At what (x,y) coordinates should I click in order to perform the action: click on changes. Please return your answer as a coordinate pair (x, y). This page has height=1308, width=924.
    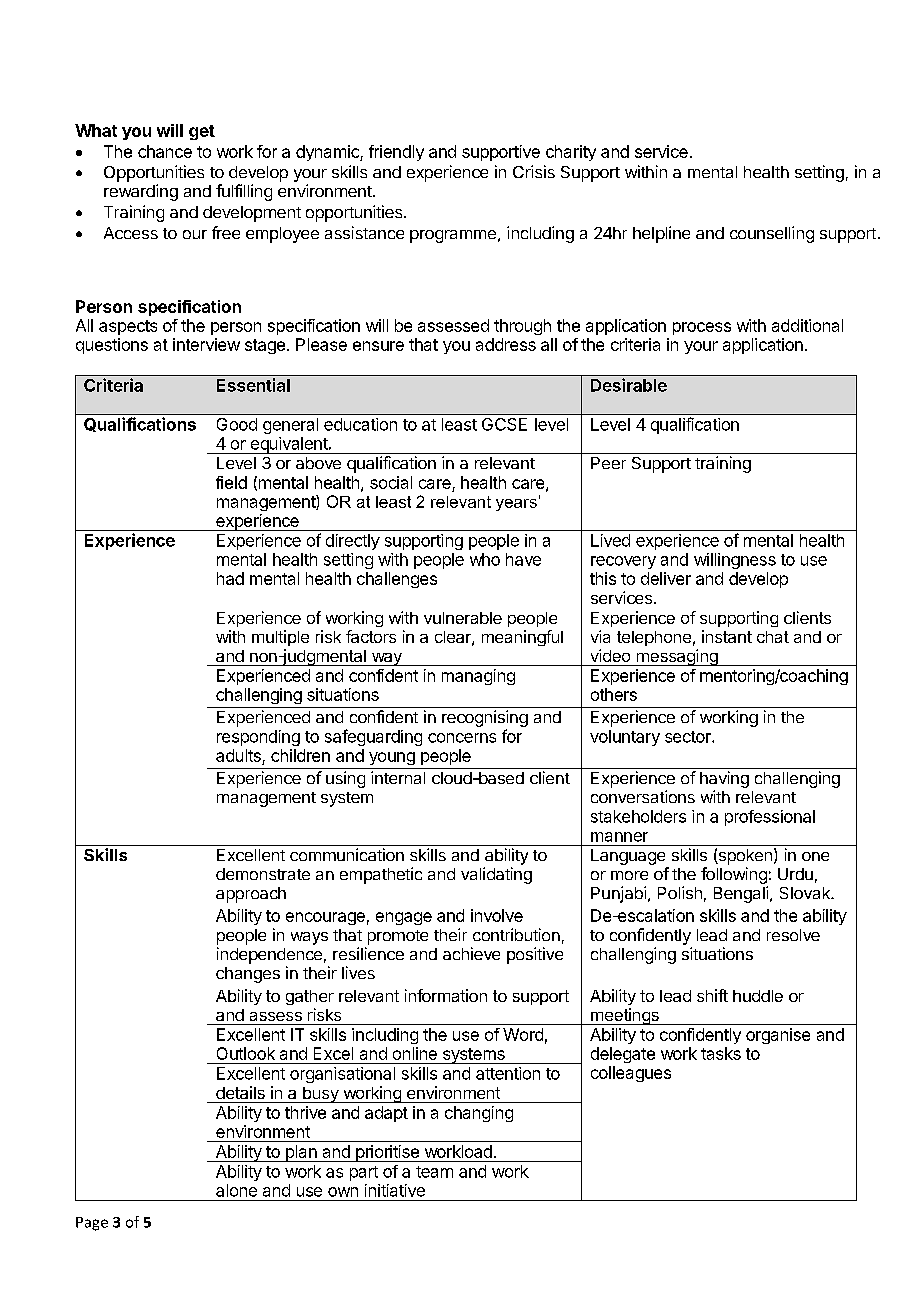
    Looking at the image, I should click on (248, 975).
